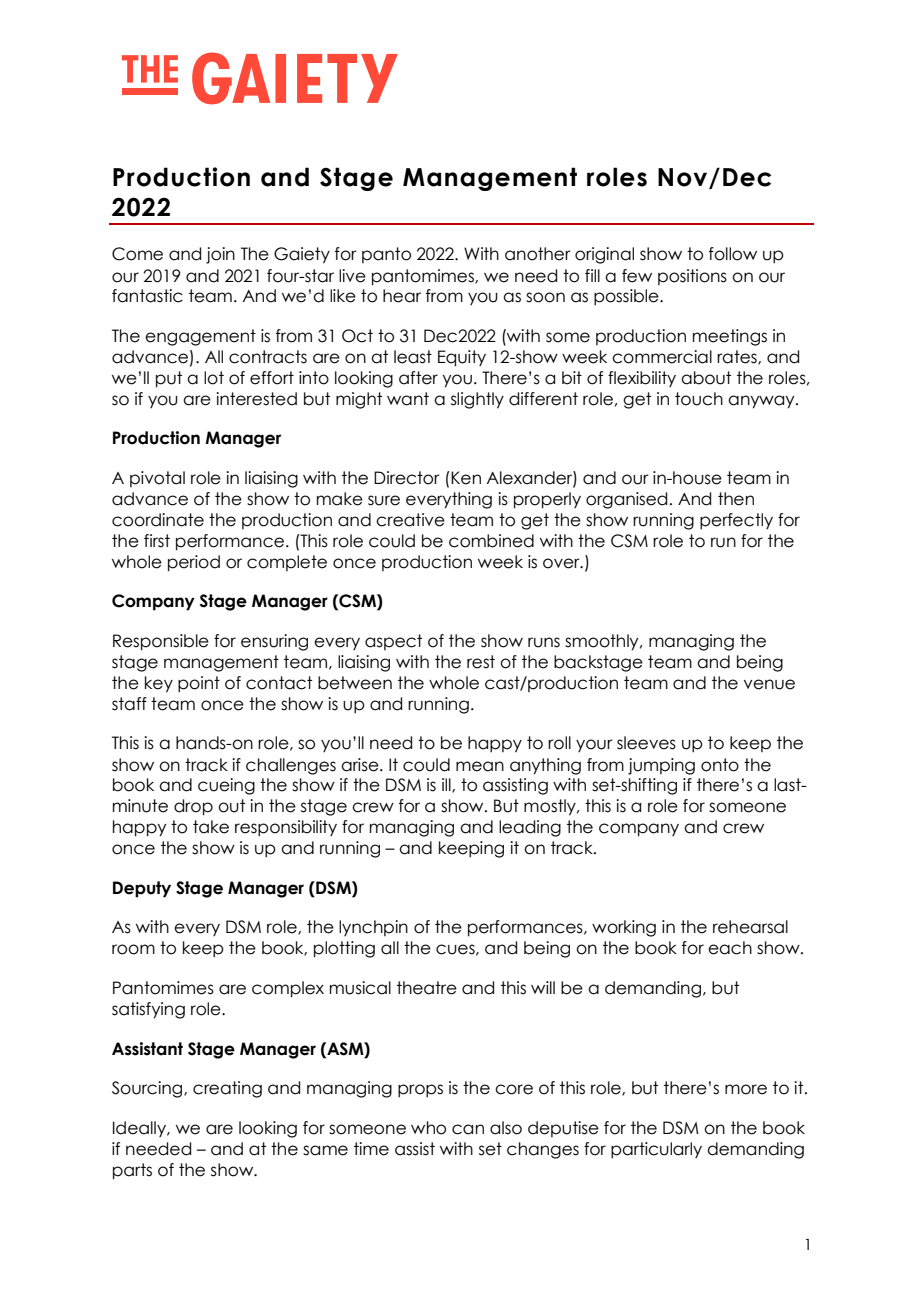 This screenshot has height=1308, width=924. Describe the element at coordinates (538, 254) in the screenshot. I see `another` at that location.
